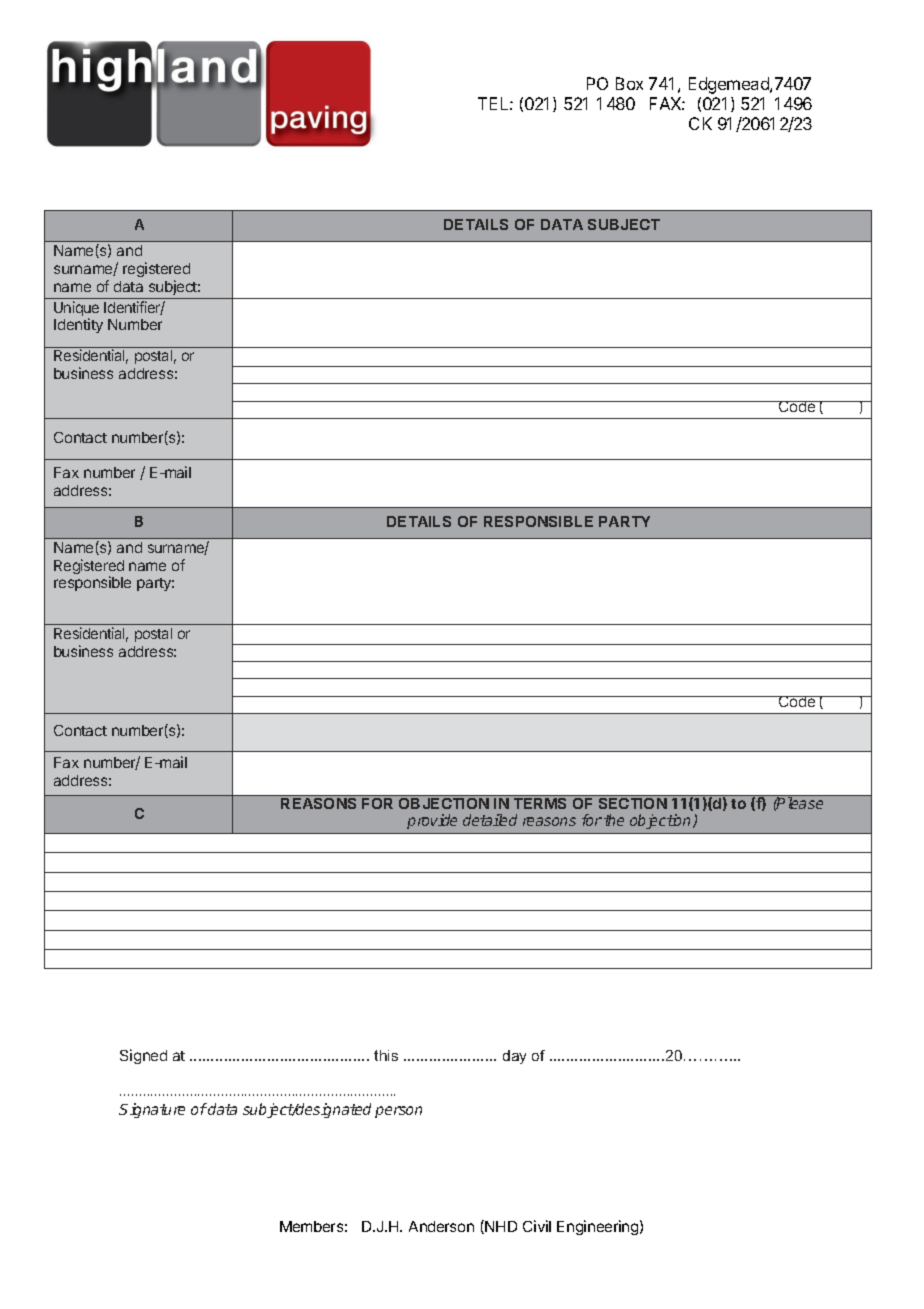  I want to click on Anderson, so click(441, 1226).
